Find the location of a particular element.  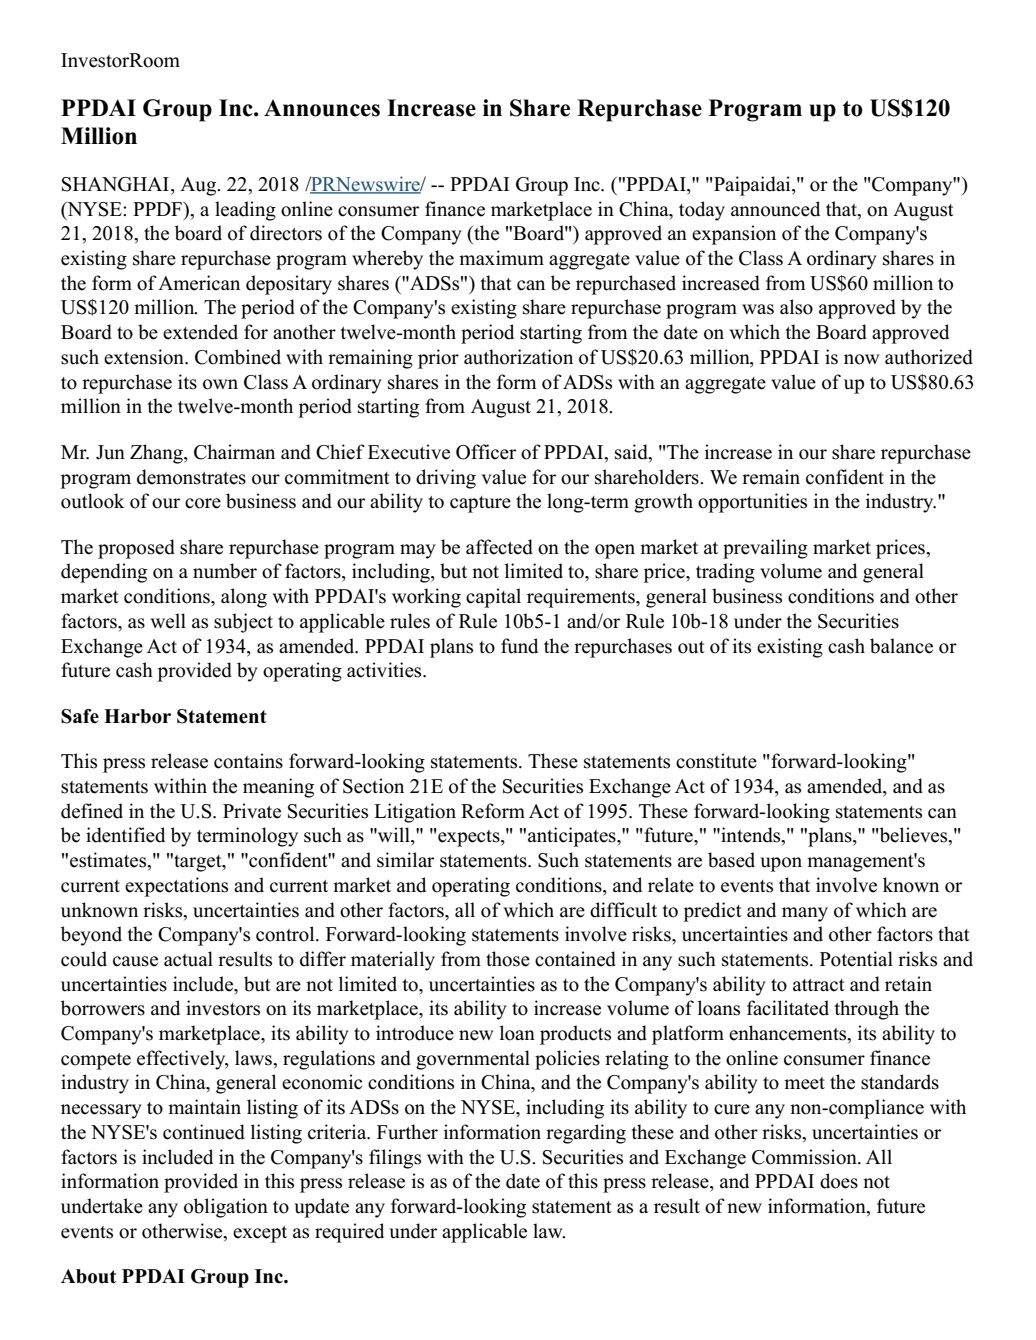

Harbor is located at coordinates (137, 716).
